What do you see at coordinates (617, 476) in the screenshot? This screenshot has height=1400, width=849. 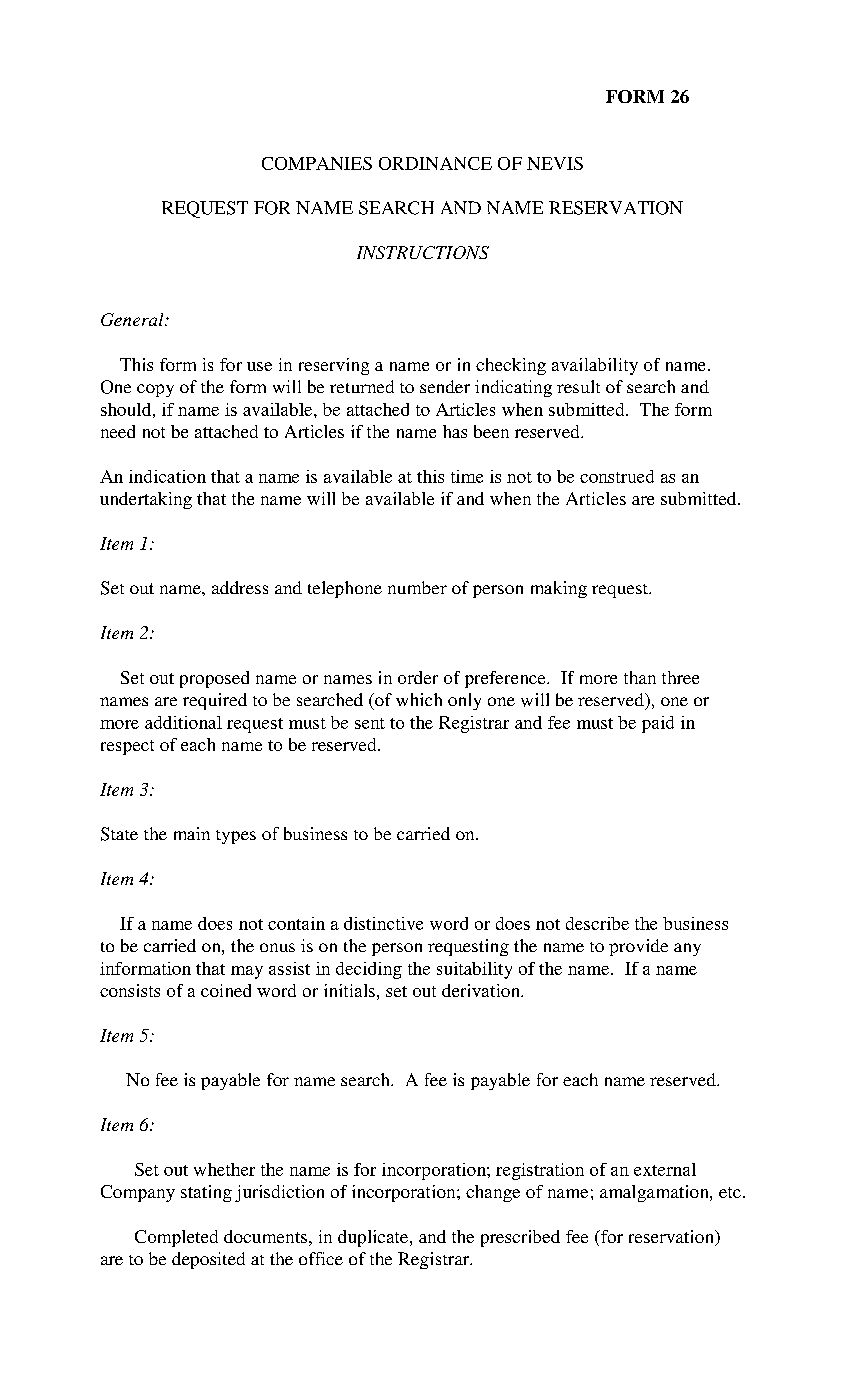 I see `construed` at bounding box center [617, 476].
